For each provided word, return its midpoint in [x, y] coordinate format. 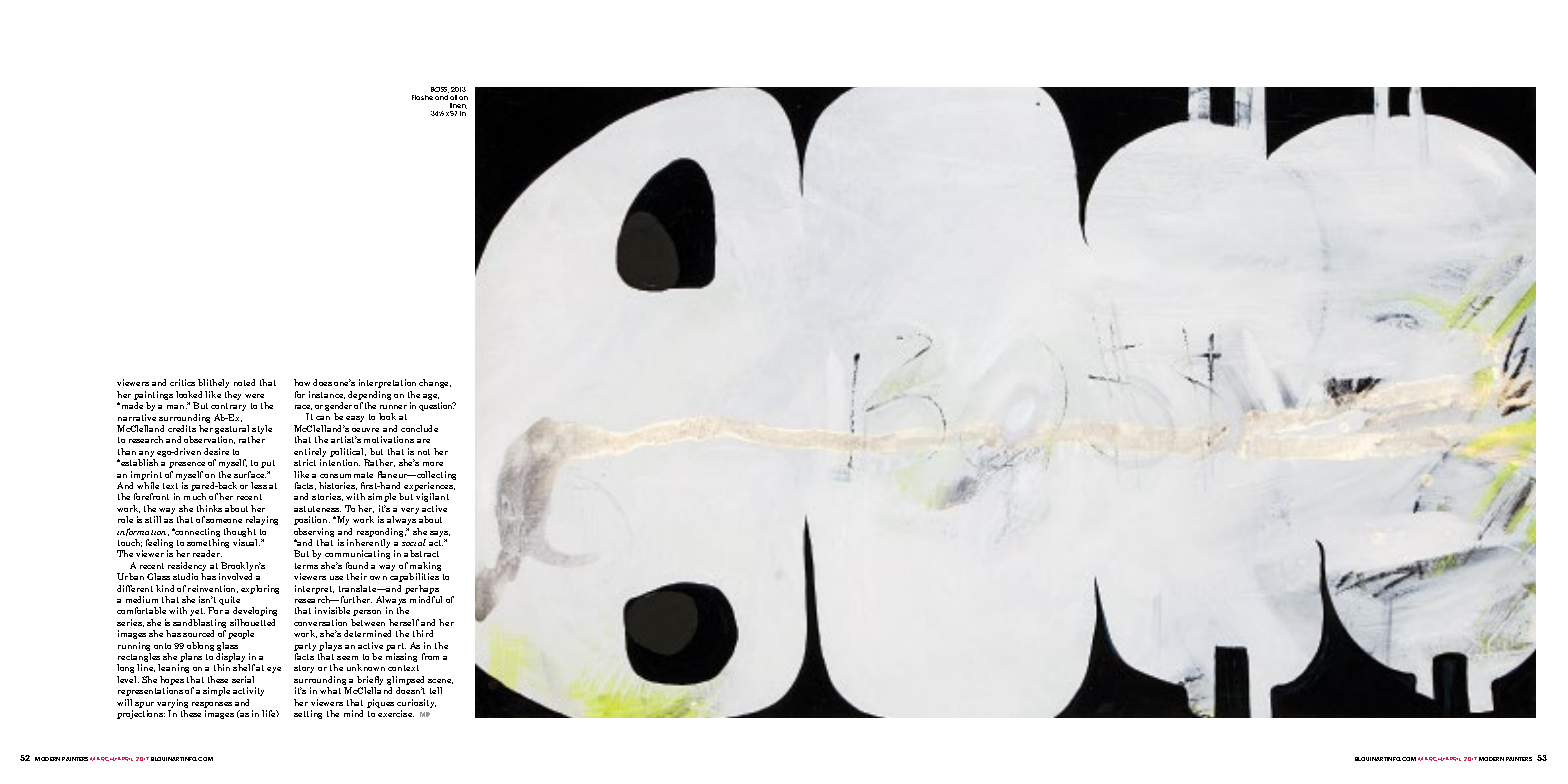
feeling [159, 545]
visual [246, 542]
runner [393, 407]
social [414, 542]
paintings [153, 397]
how [302, 382]
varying [172, 705]
